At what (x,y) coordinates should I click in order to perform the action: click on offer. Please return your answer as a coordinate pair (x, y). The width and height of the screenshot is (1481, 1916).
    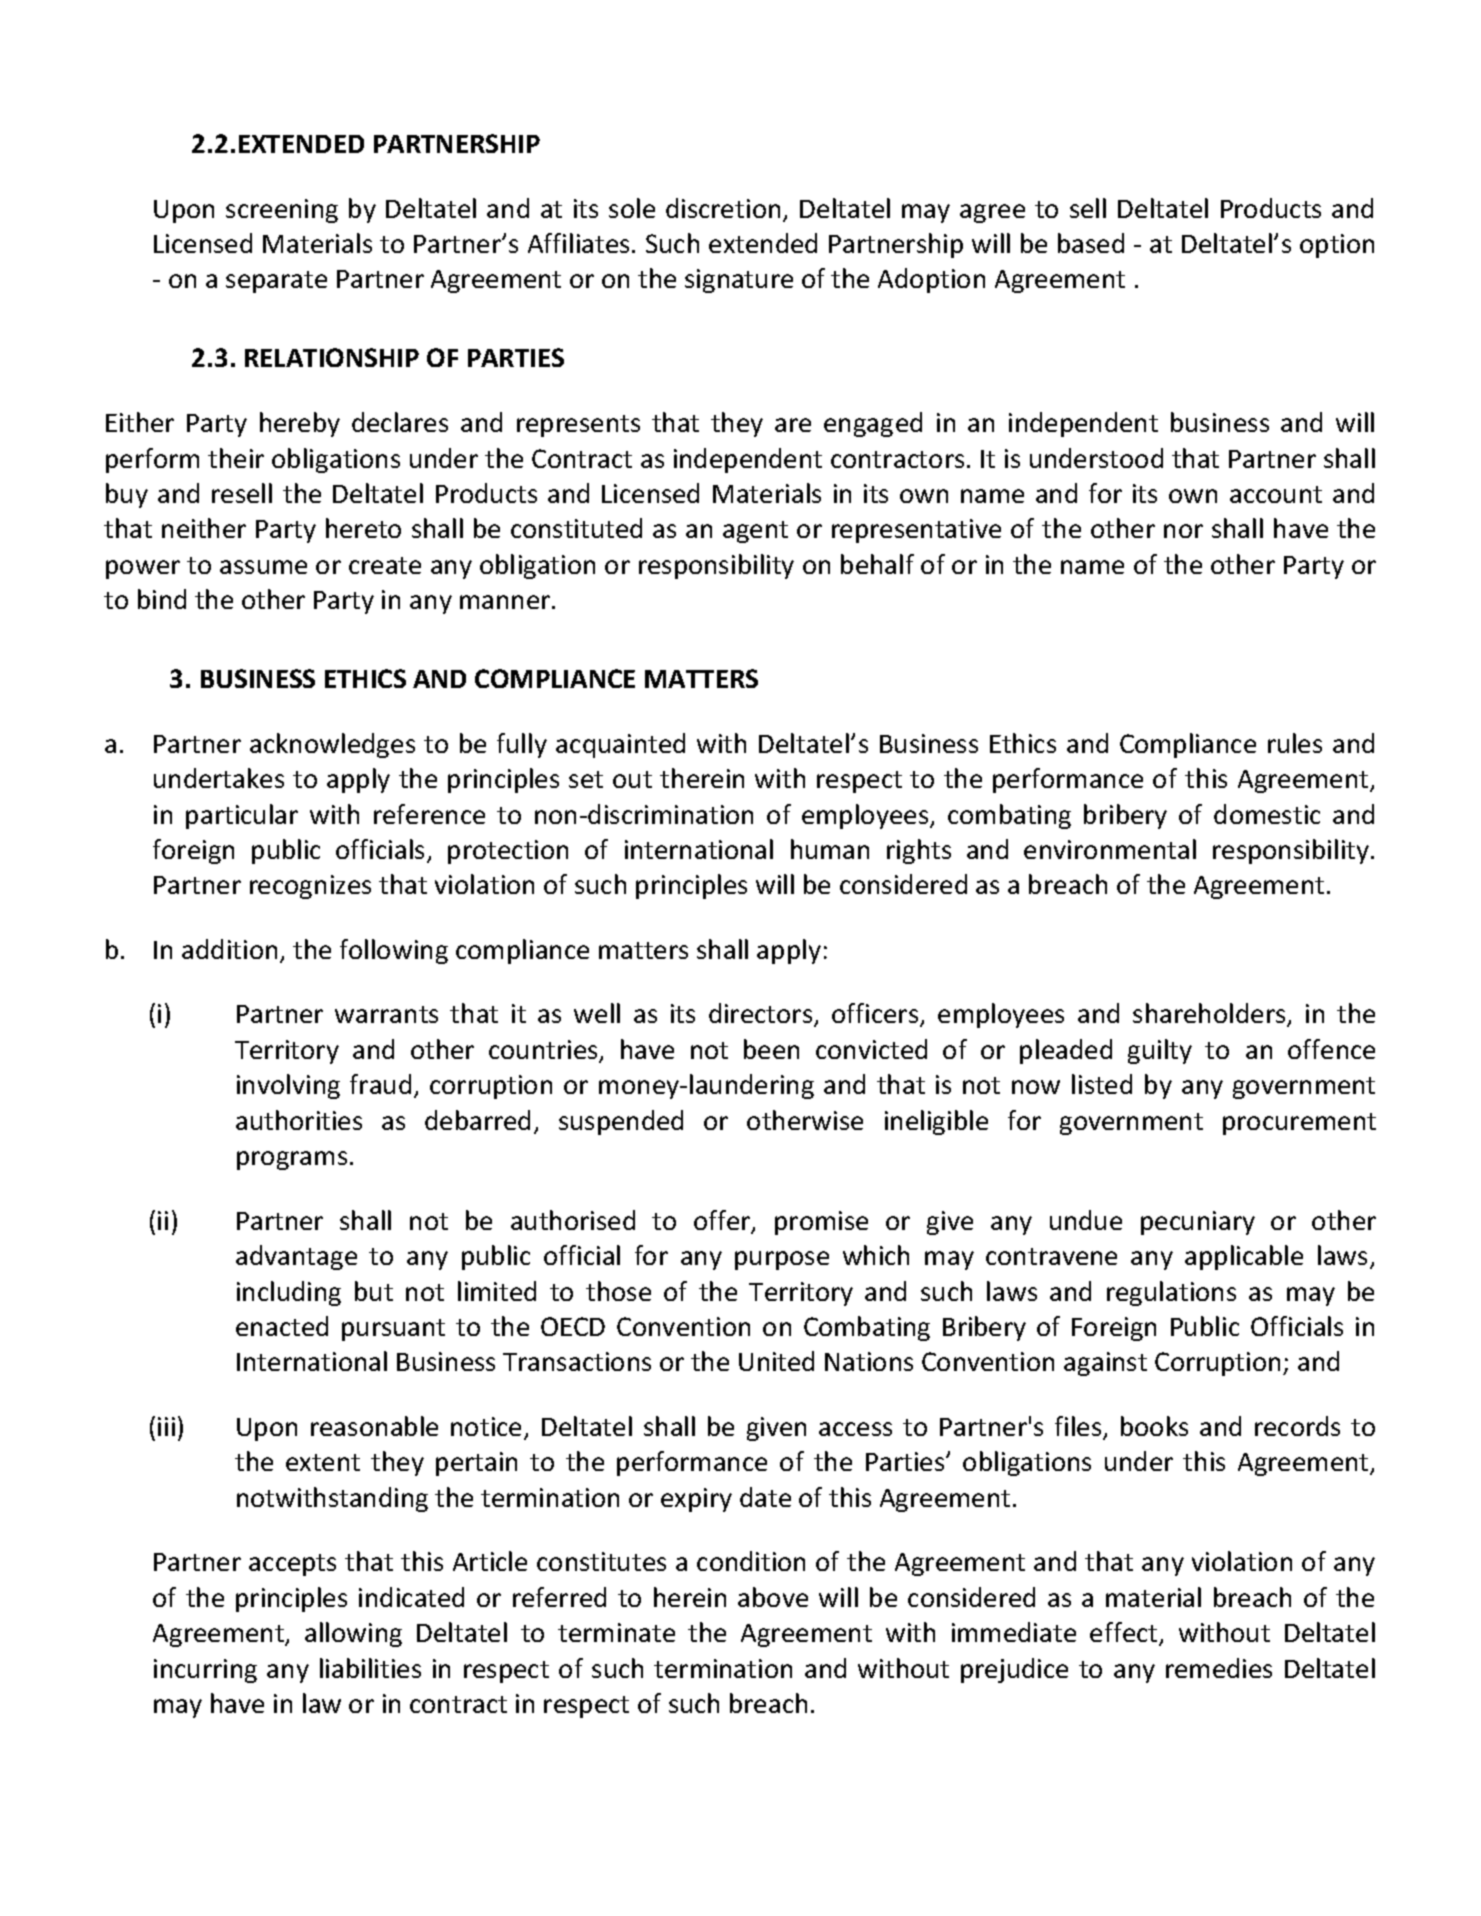
    Looking at the image, I should click on (723, 1221).
